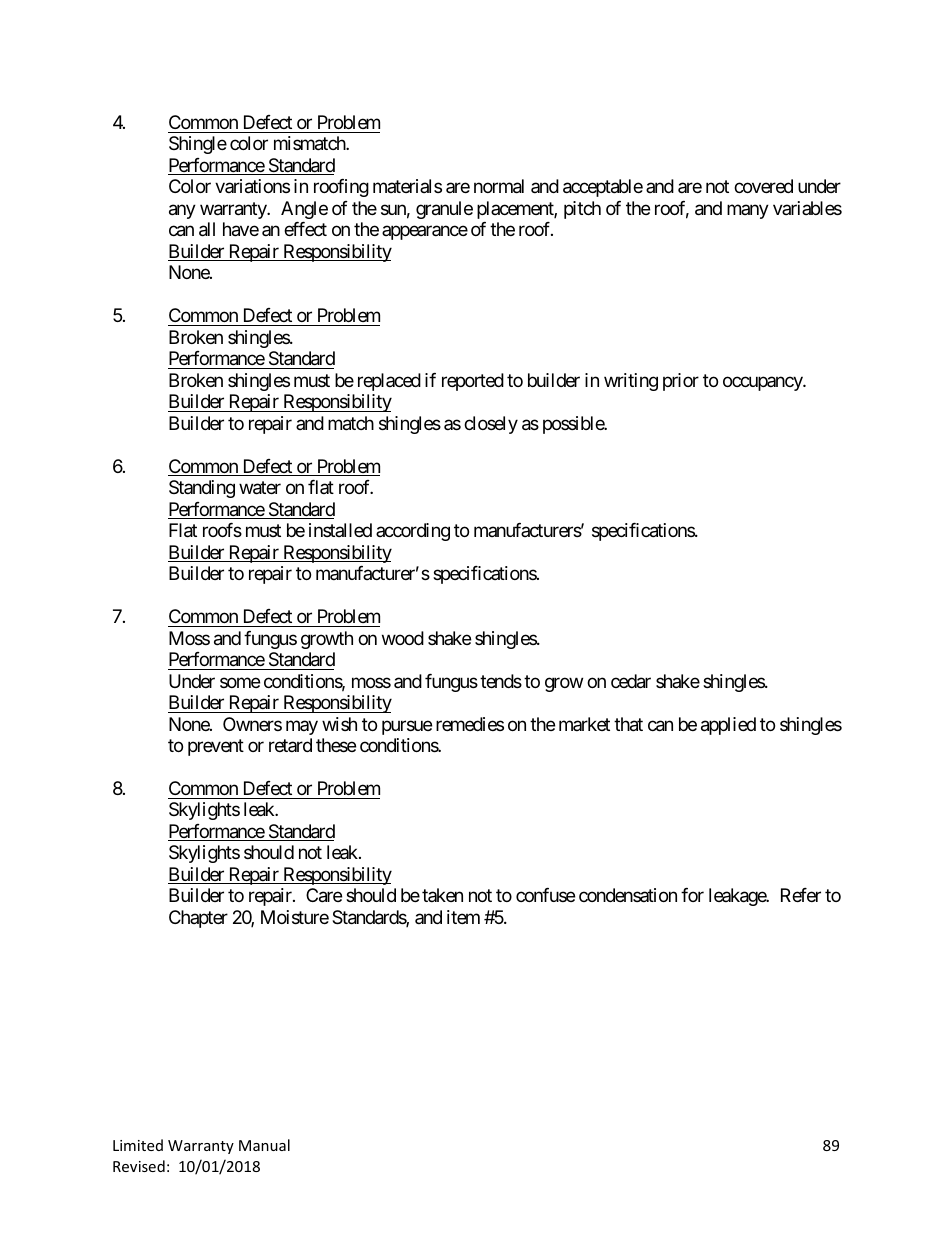 The height and width of the image is (1233, 952). I want to click on tends, so click(501, 681).
